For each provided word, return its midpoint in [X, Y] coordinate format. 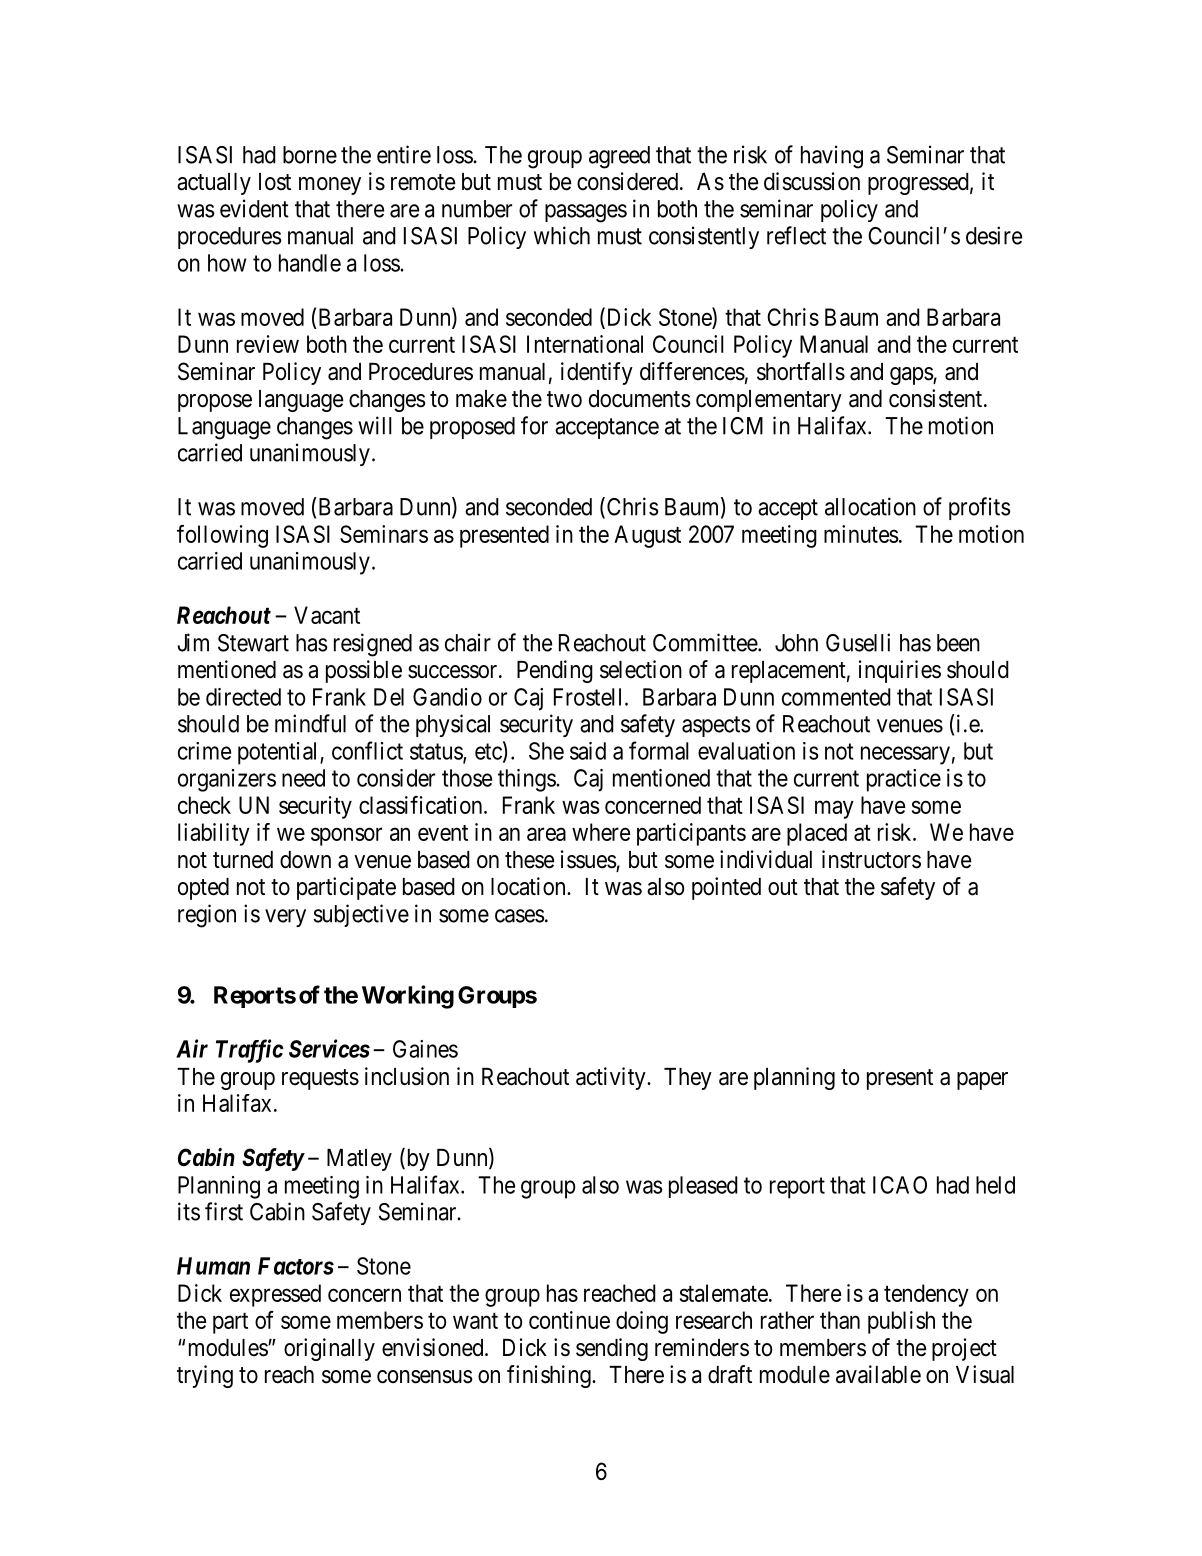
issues [589, 860]
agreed [619, 157]
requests [320, 1079]
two [564, 399]
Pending [555, 671]
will [375, 425]
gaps [912, 376]
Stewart [253, 643]
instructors [871, 859]
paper [982, 1081]
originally [329, 1349]
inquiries [900, 671]
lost [275, 182]
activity [612, 1078]
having [832, 157]
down [305, 860]
